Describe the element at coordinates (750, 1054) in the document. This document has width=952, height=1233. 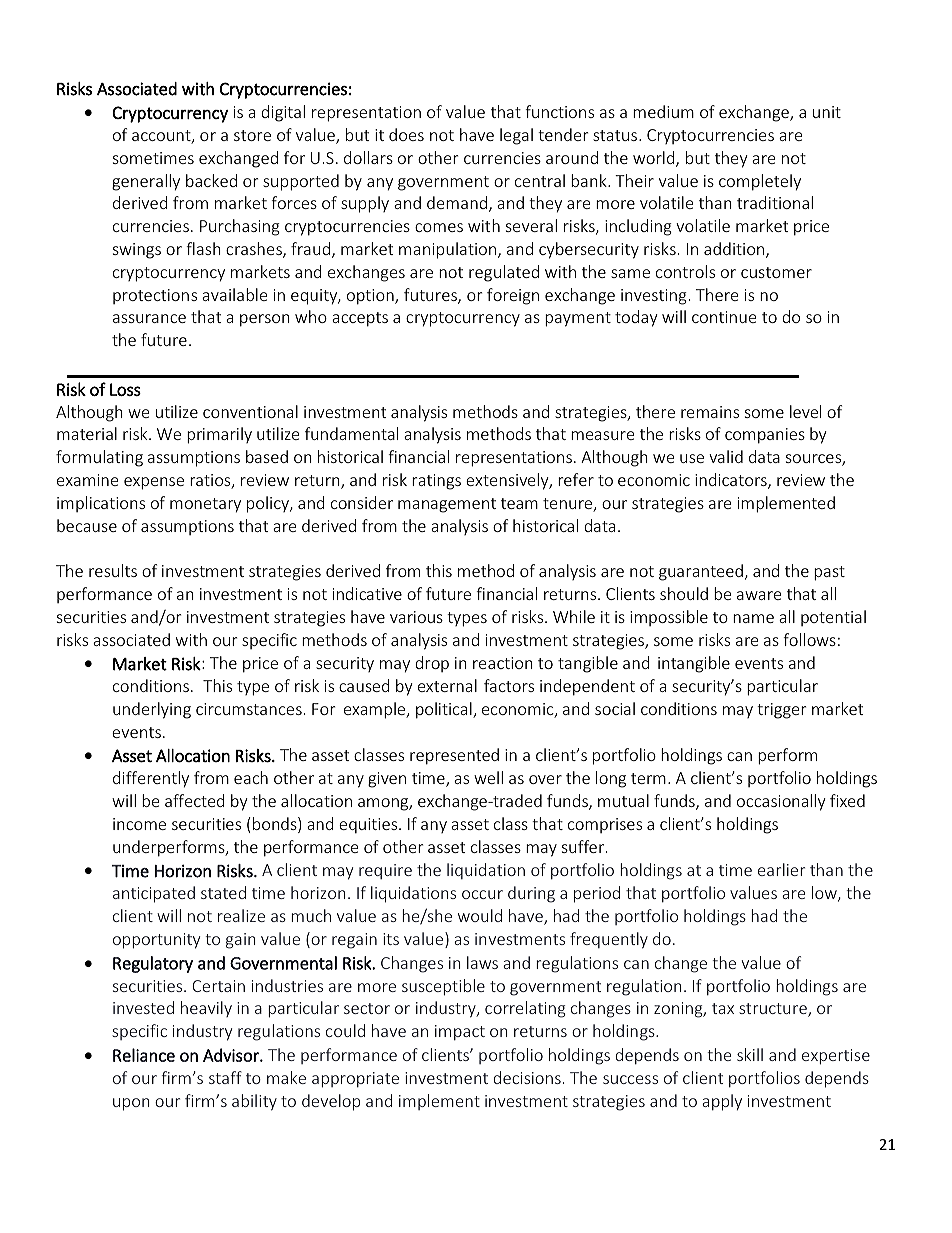
I see `skill` at that location.
